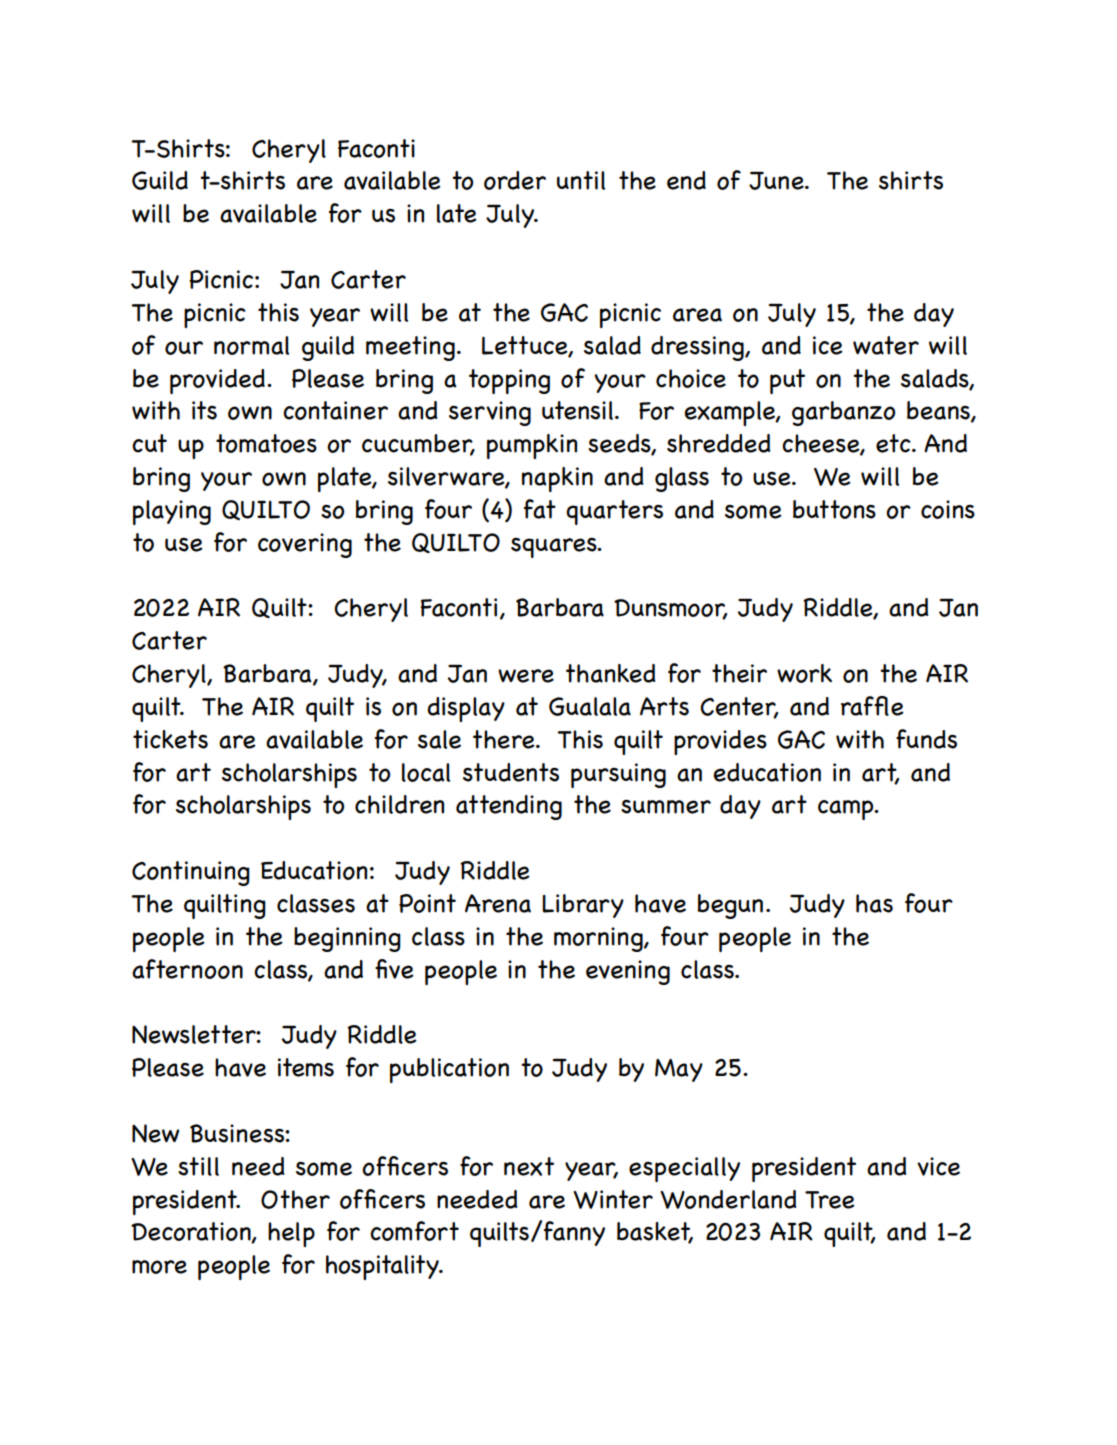  What do you see at coordinates (581, 180) in the screenshot?
I see `until` at bounding box center [581, 180].
